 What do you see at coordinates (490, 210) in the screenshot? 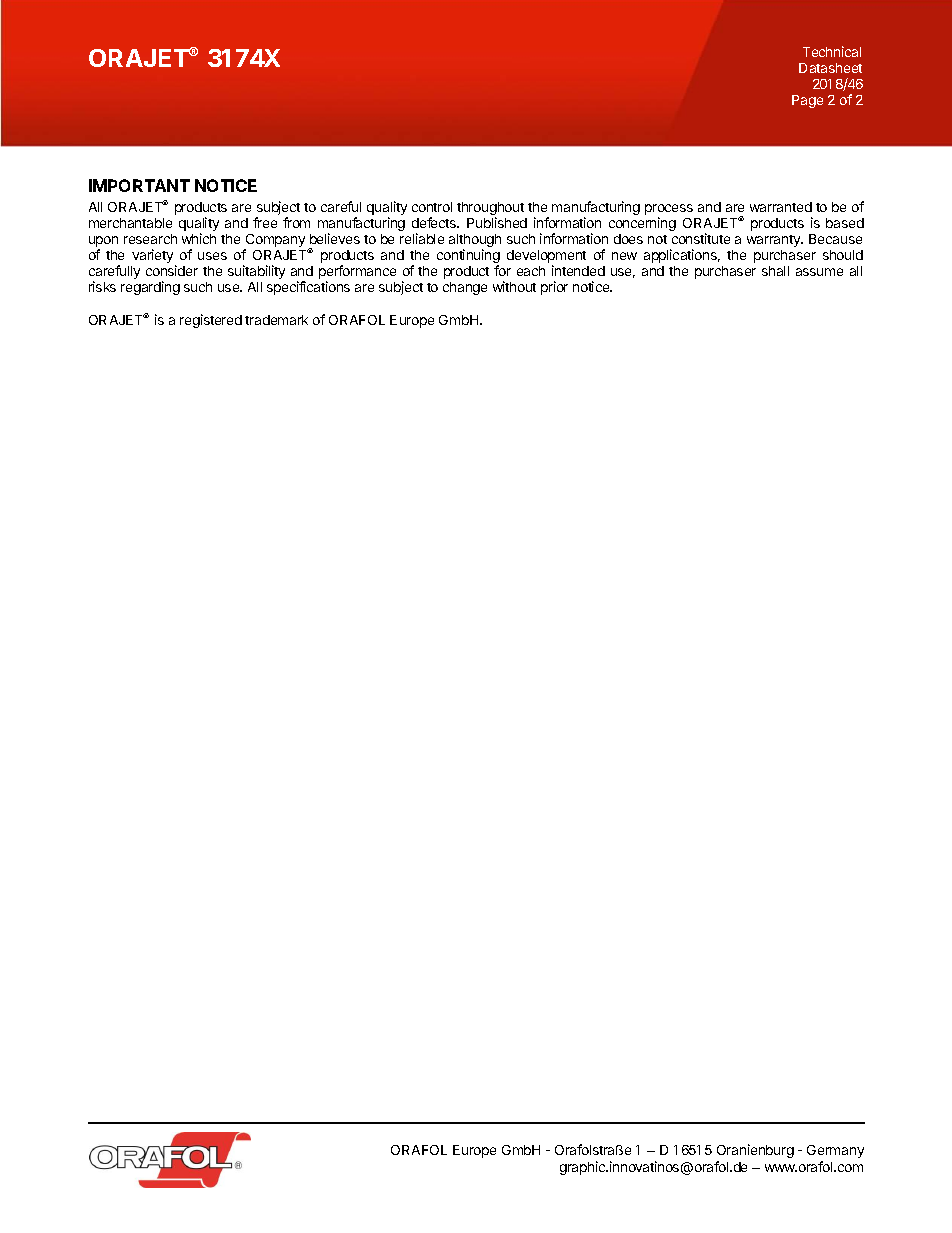
I see `throughout` at bounding box center [490, 210].
